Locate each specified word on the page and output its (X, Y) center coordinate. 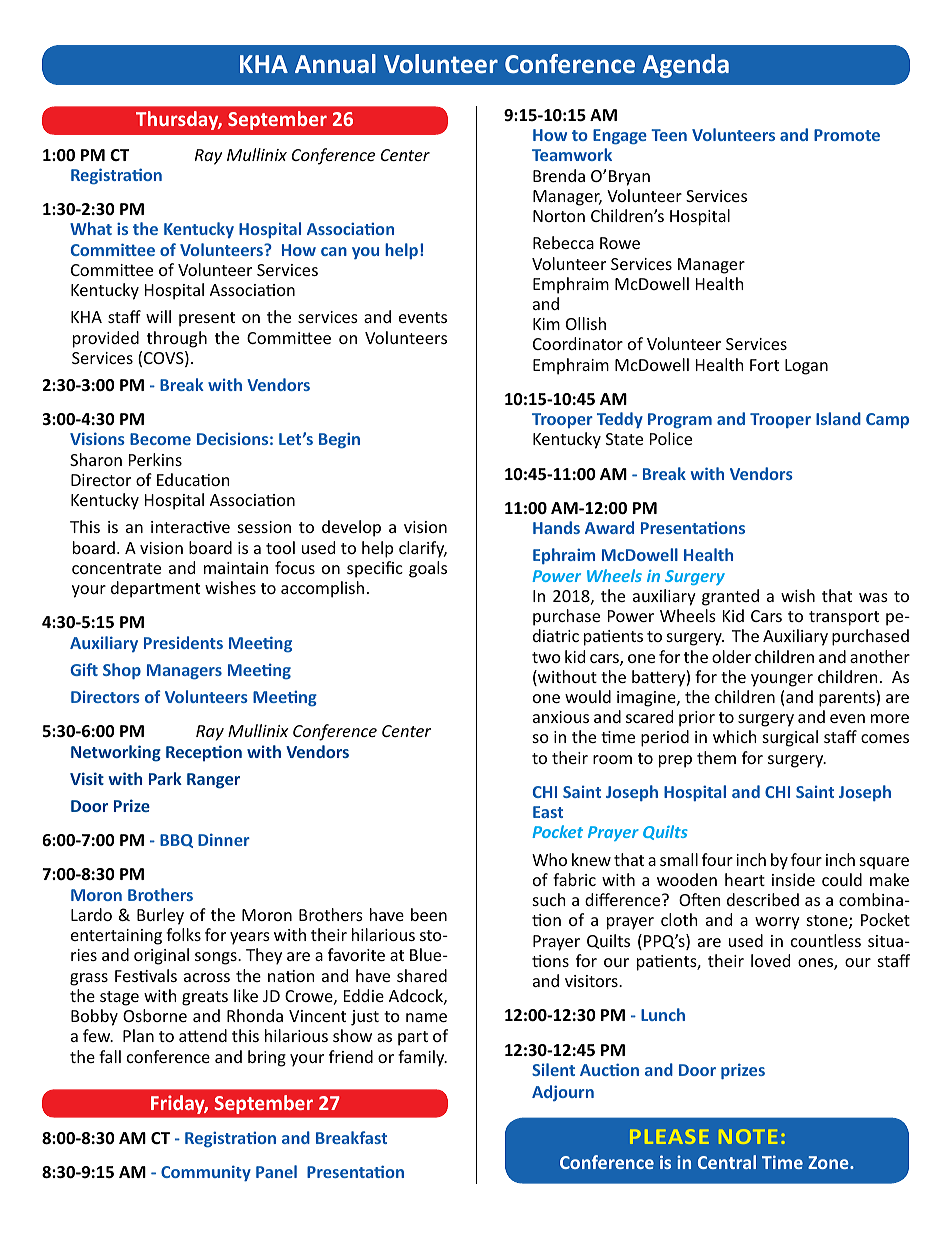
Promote (847, 135)
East (548, 812)
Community (206, 1173)
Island (838, 418)
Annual (335, 63)
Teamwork (572, 154)
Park (165, 778)
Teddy (620, 420)
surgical (790, 738)
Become (160, 439)
